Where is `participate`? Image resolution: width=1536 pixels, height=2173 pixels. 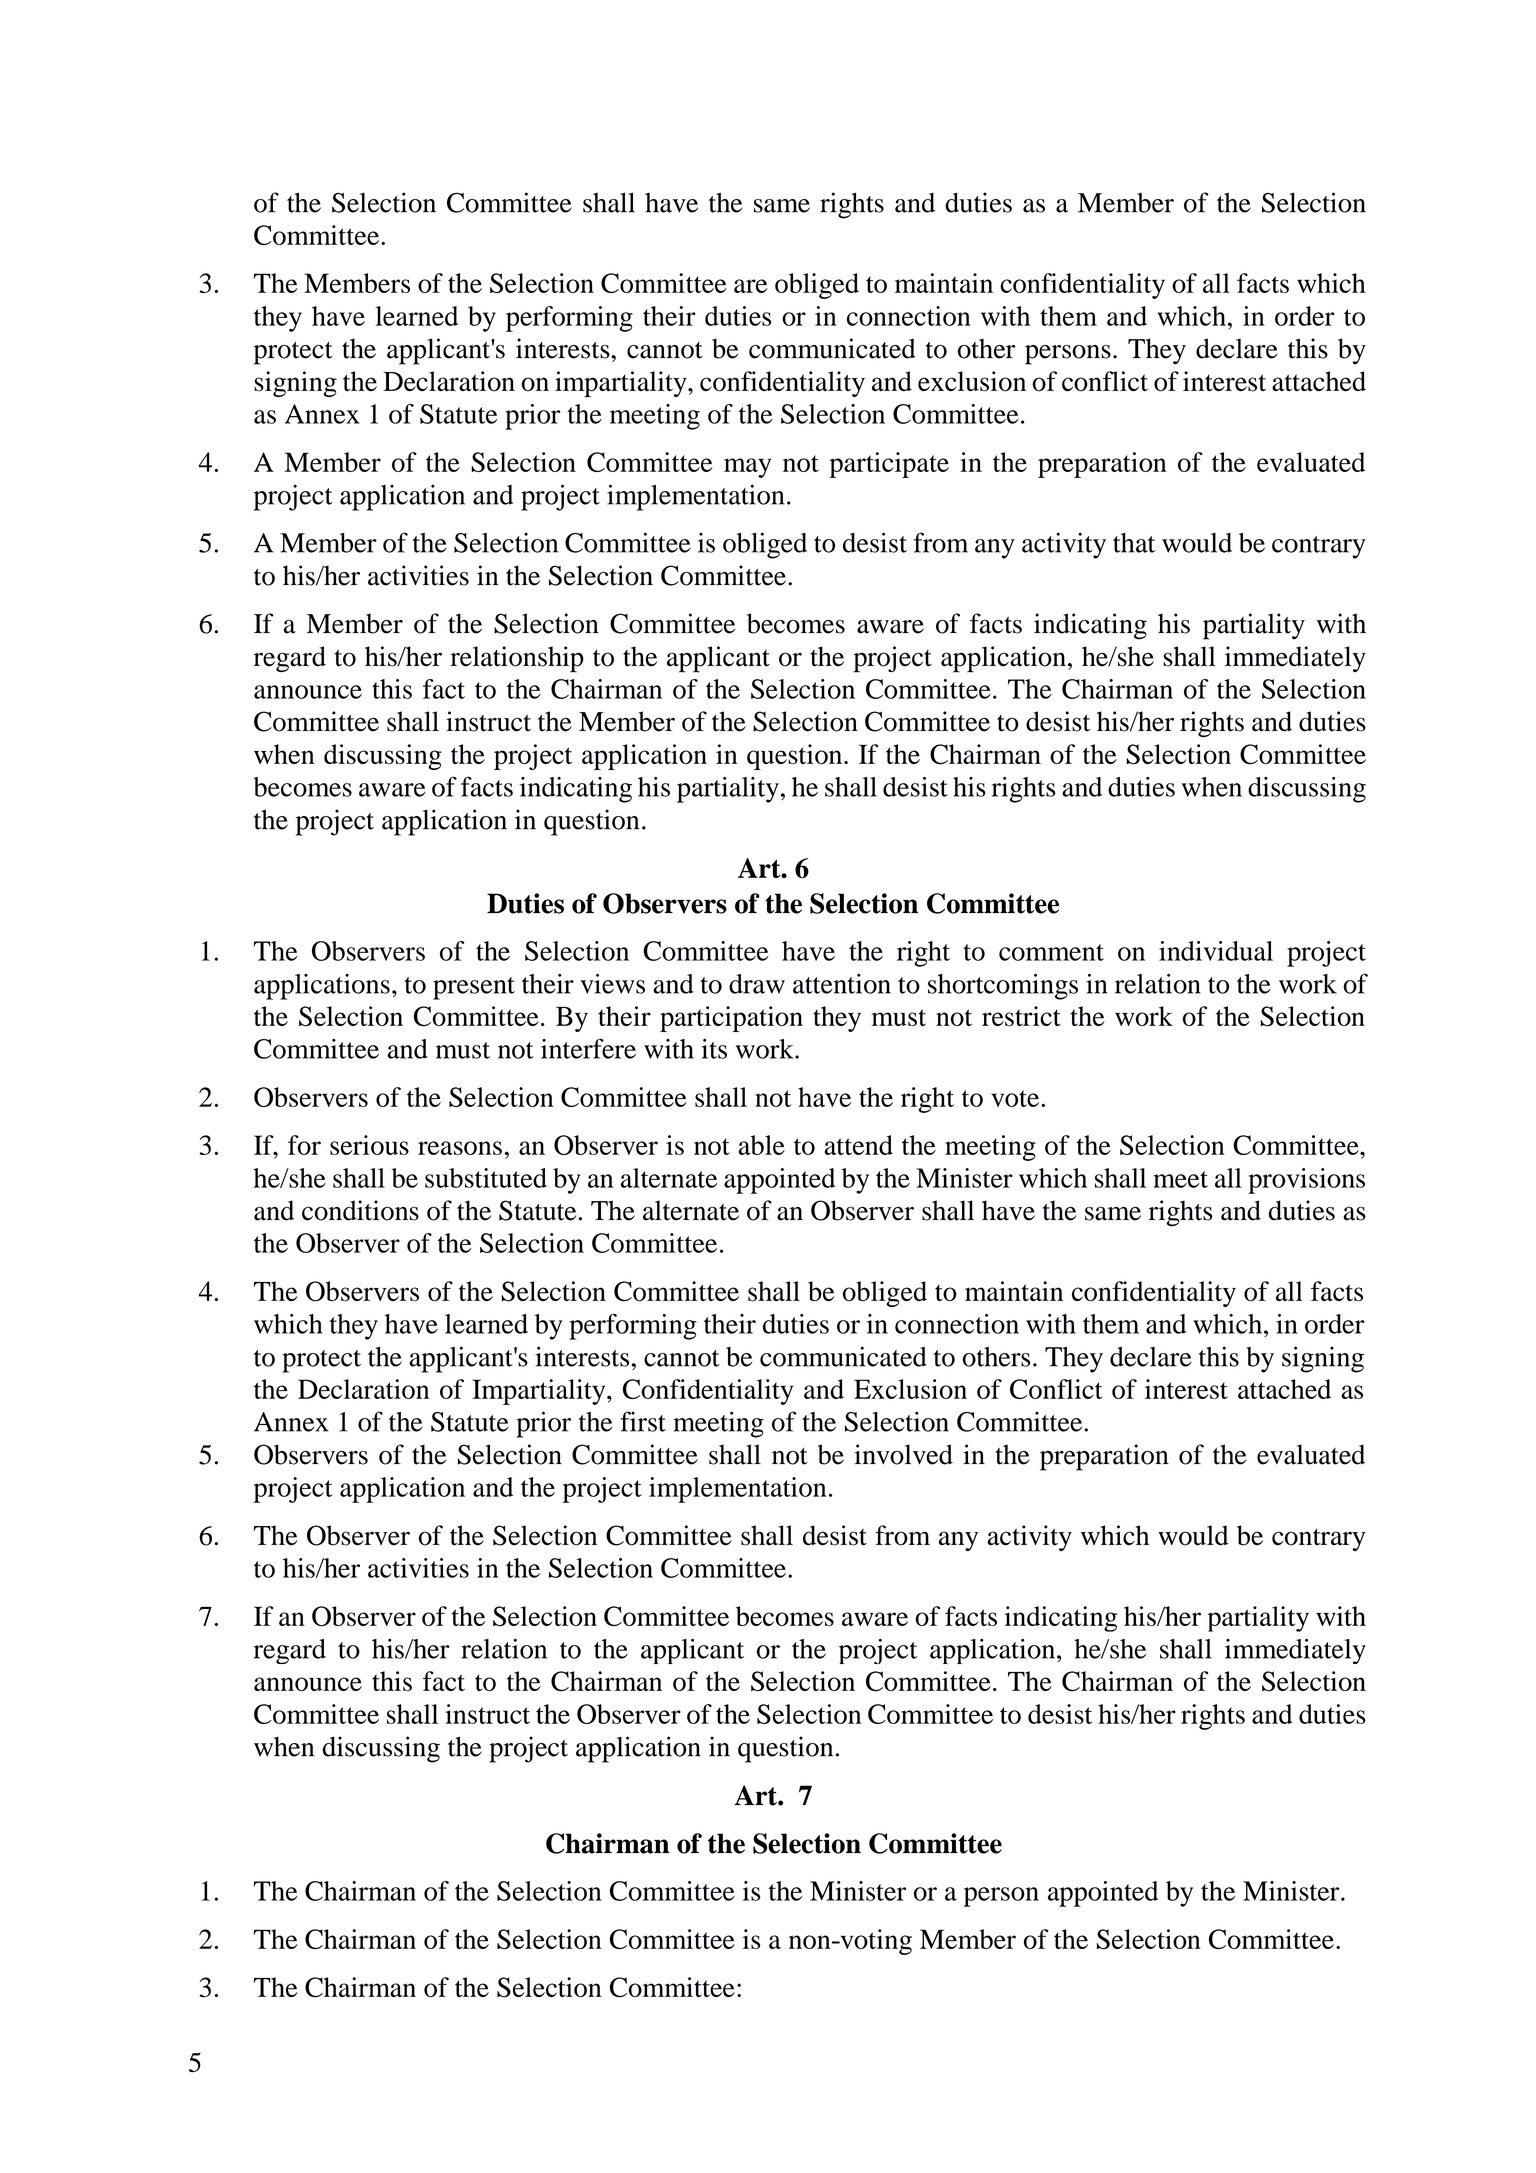
participate is located at coordinates (889, 465).
